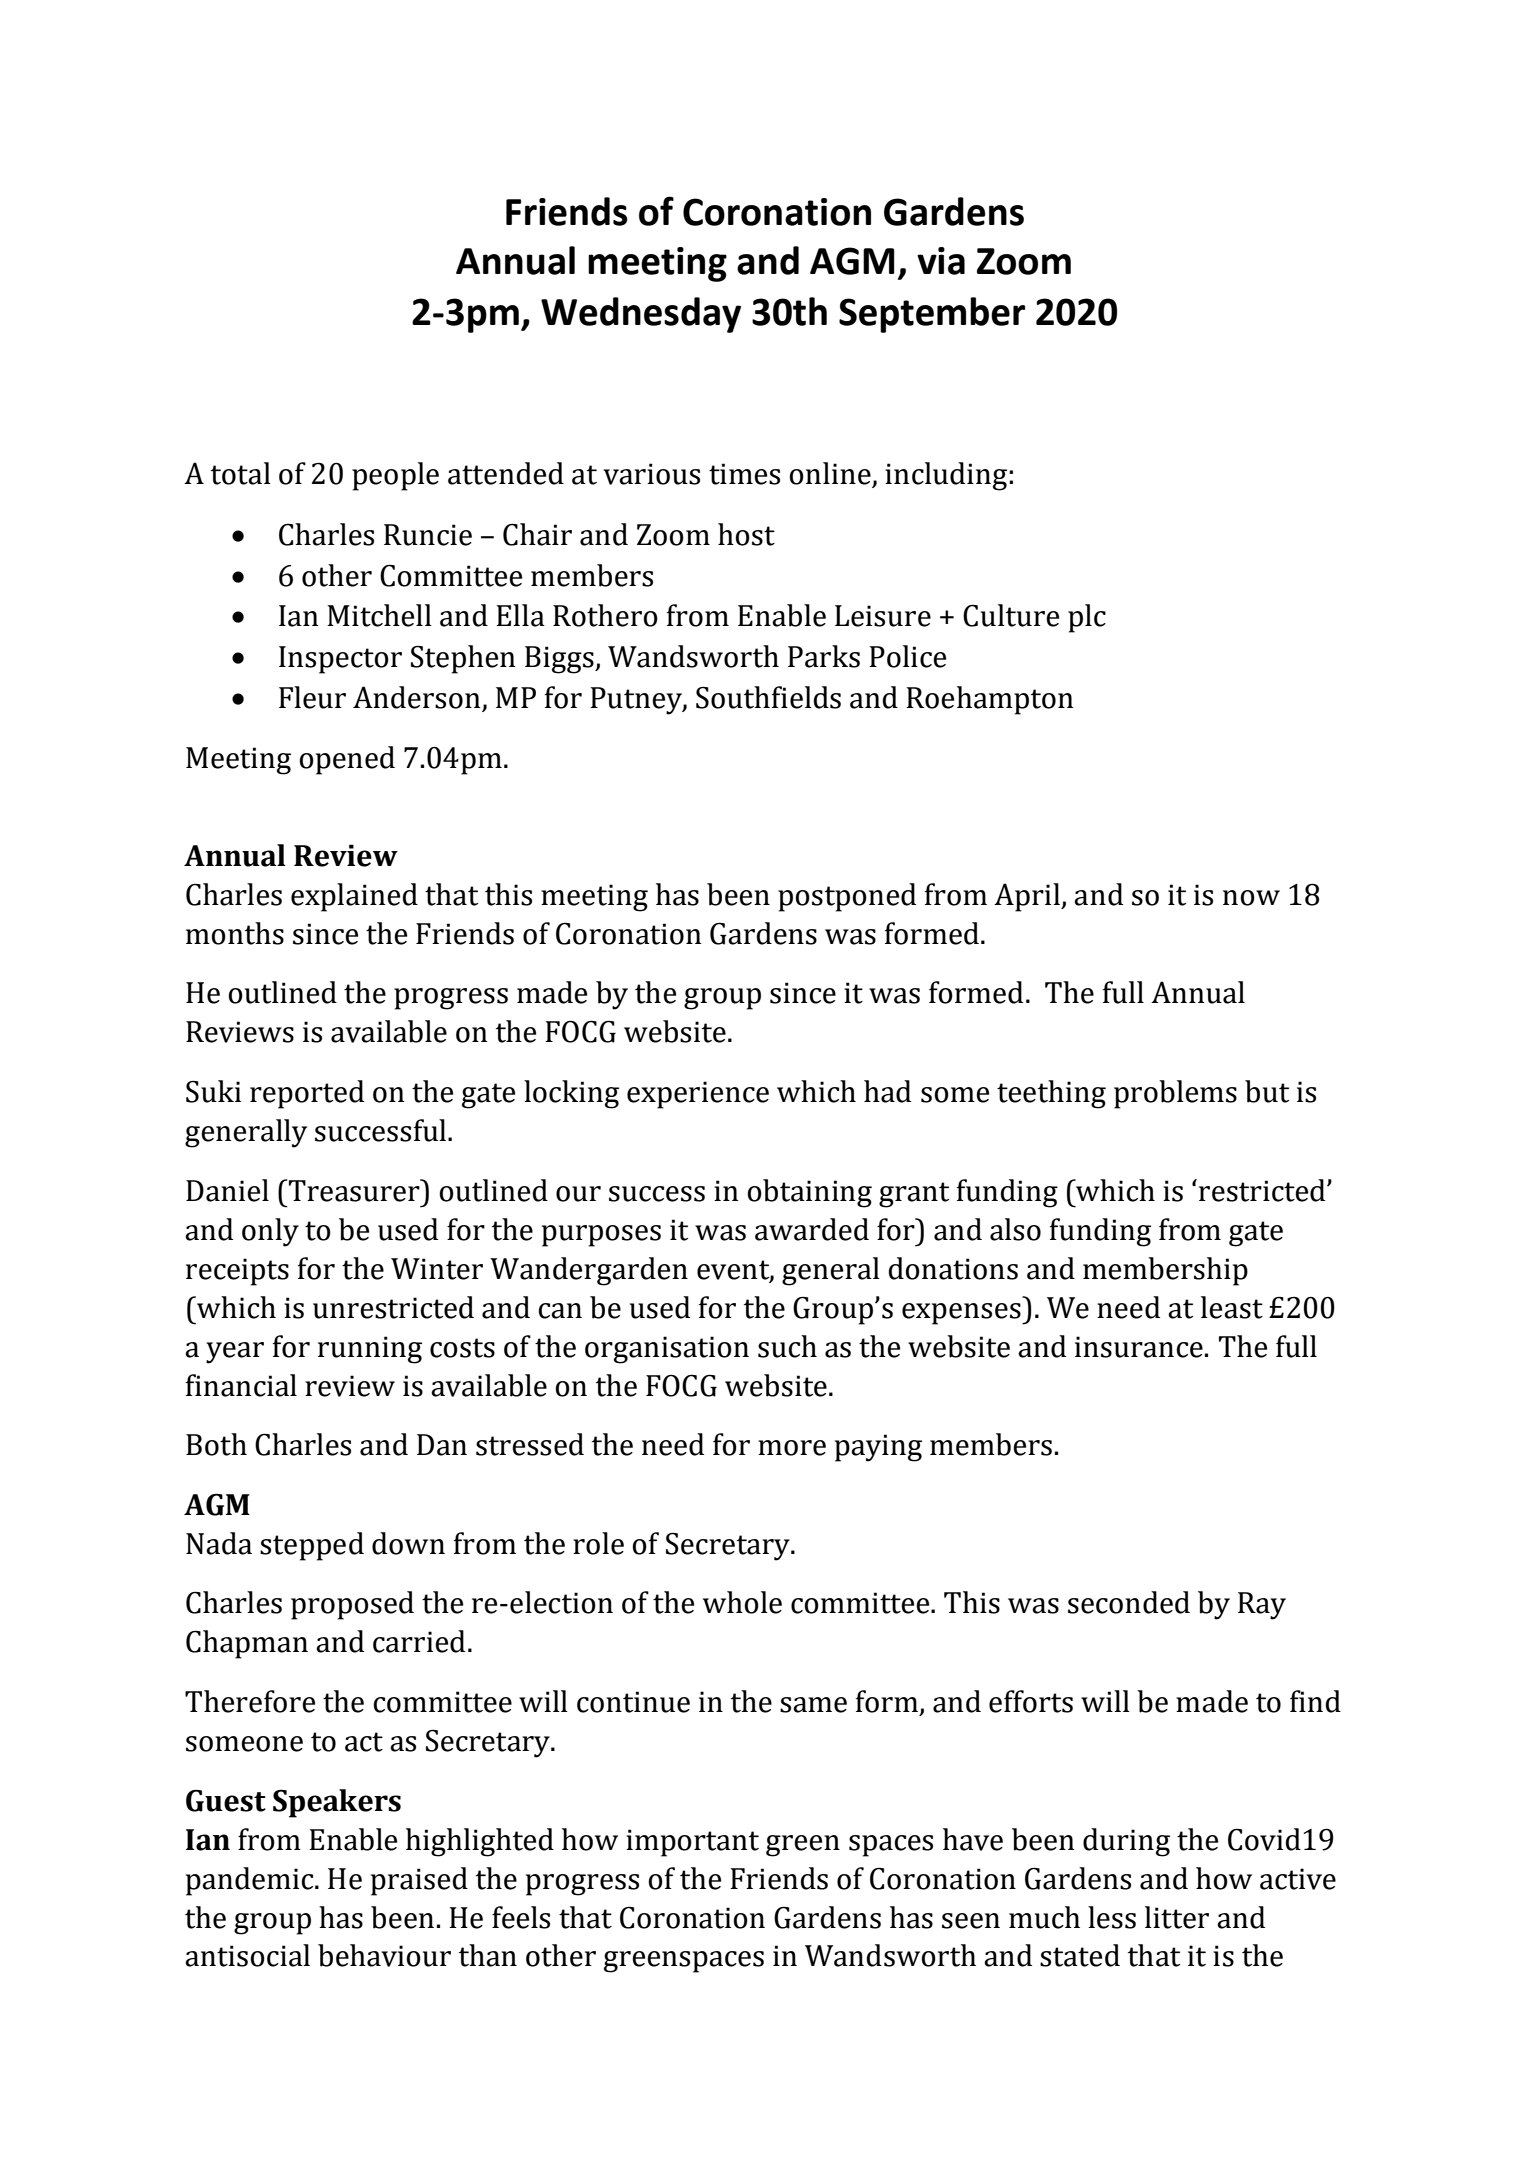 Image resolution: width=1529 pixels, height=2162 pixels. What do you see at coordinates (307, 1094) in the screenshot?
I see `reported` at bounding box center [307, 1094].
